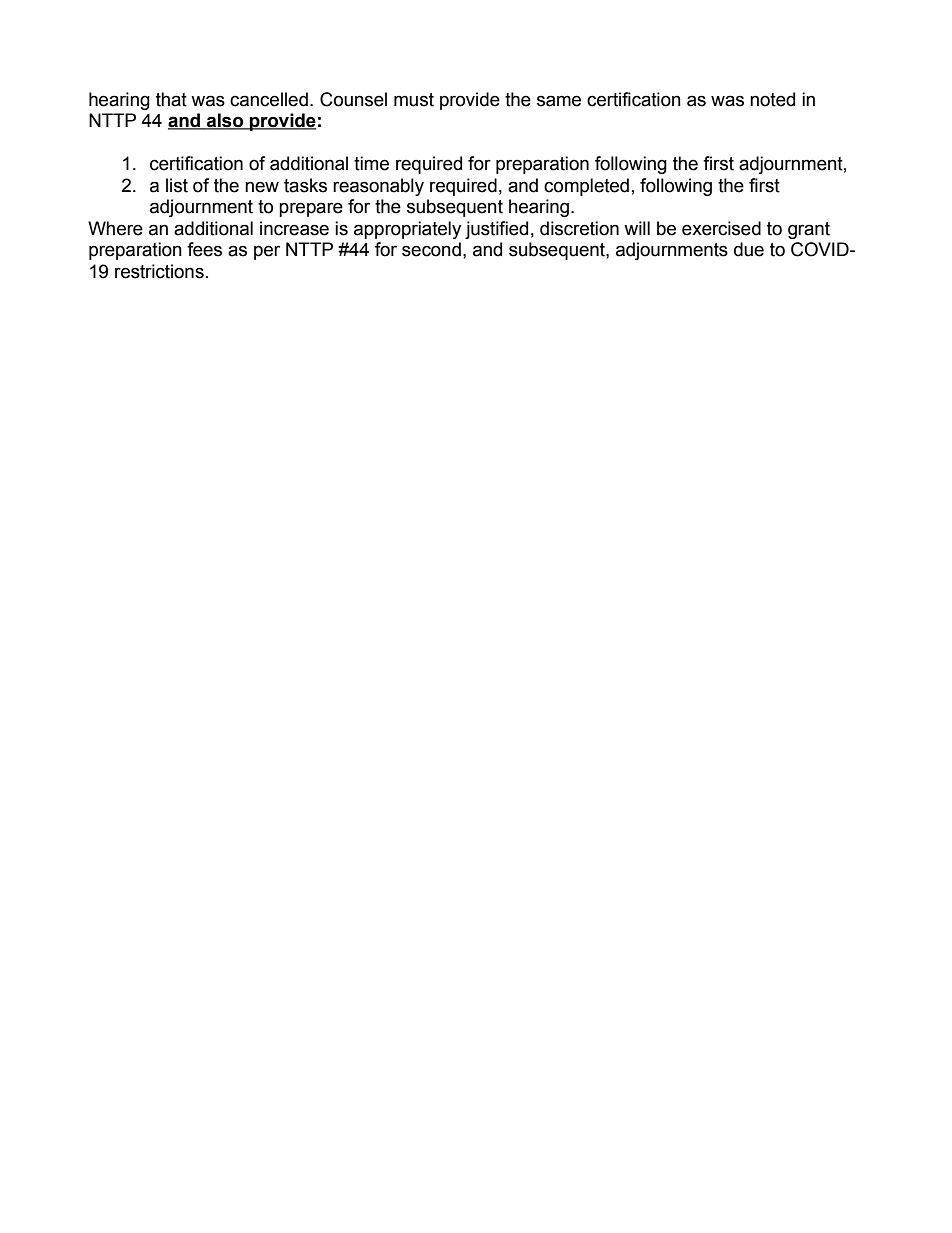 This screenshot has width=952, height=1233. Describe the element at coordinates (431, 249) in the screenshot. I see `second` at that location.
